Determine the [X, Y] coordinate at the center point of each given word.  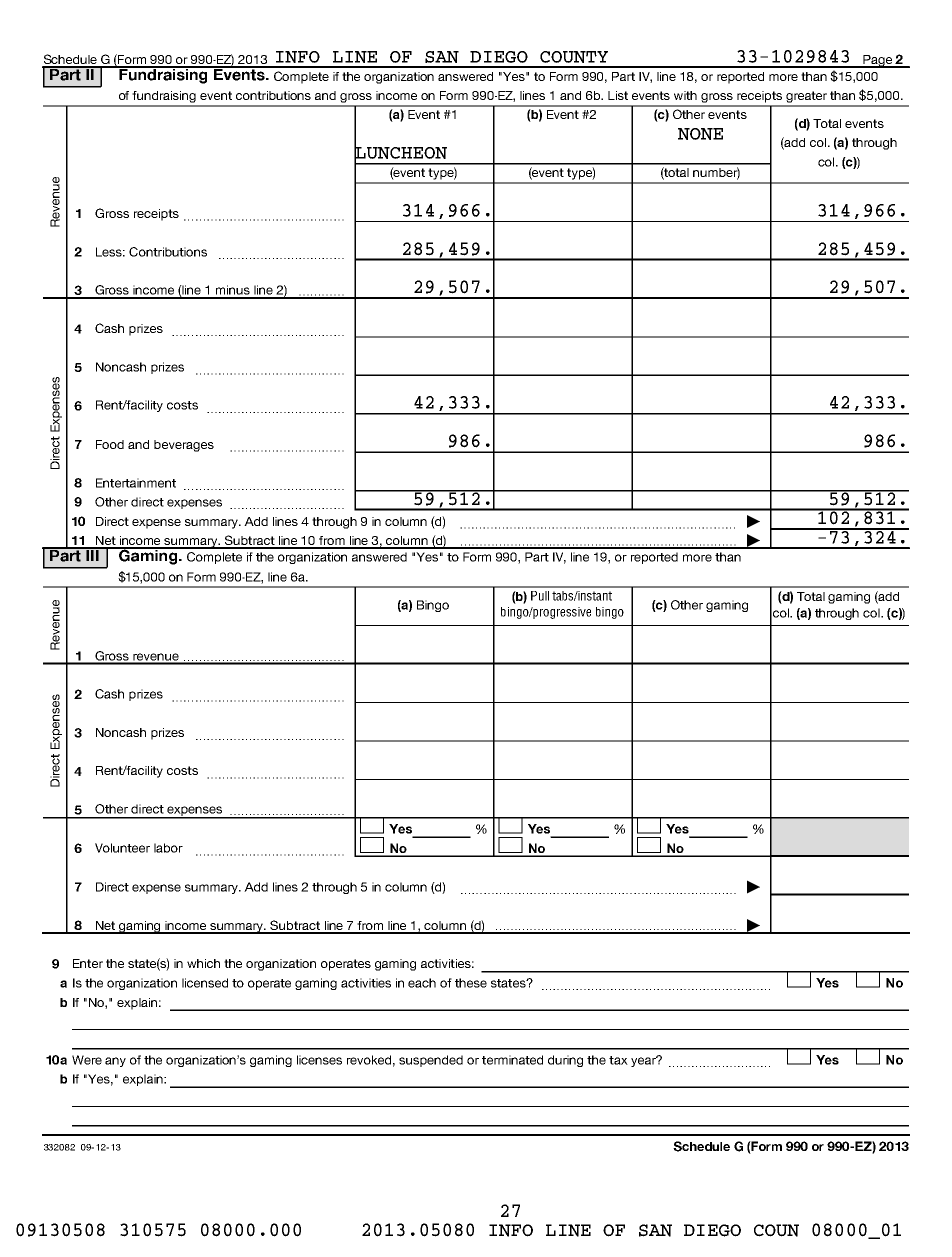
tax [618, 1060]
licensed [205, 983]
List [618, 95]
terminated [512, 1060]
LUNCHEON [400, 152]
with [685, 95]
